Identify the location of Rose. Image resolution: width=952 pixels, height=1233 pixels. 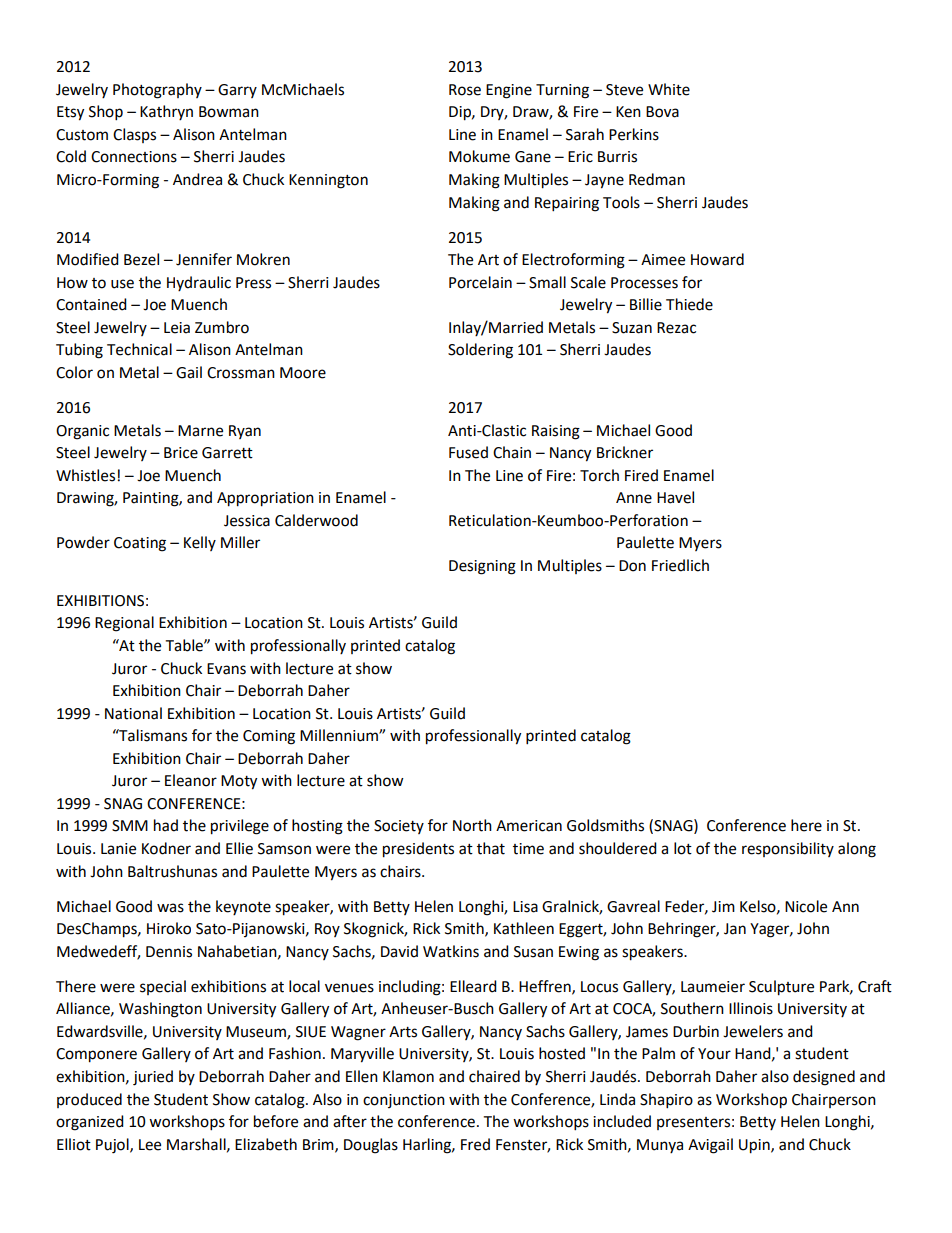
(465, 90).
